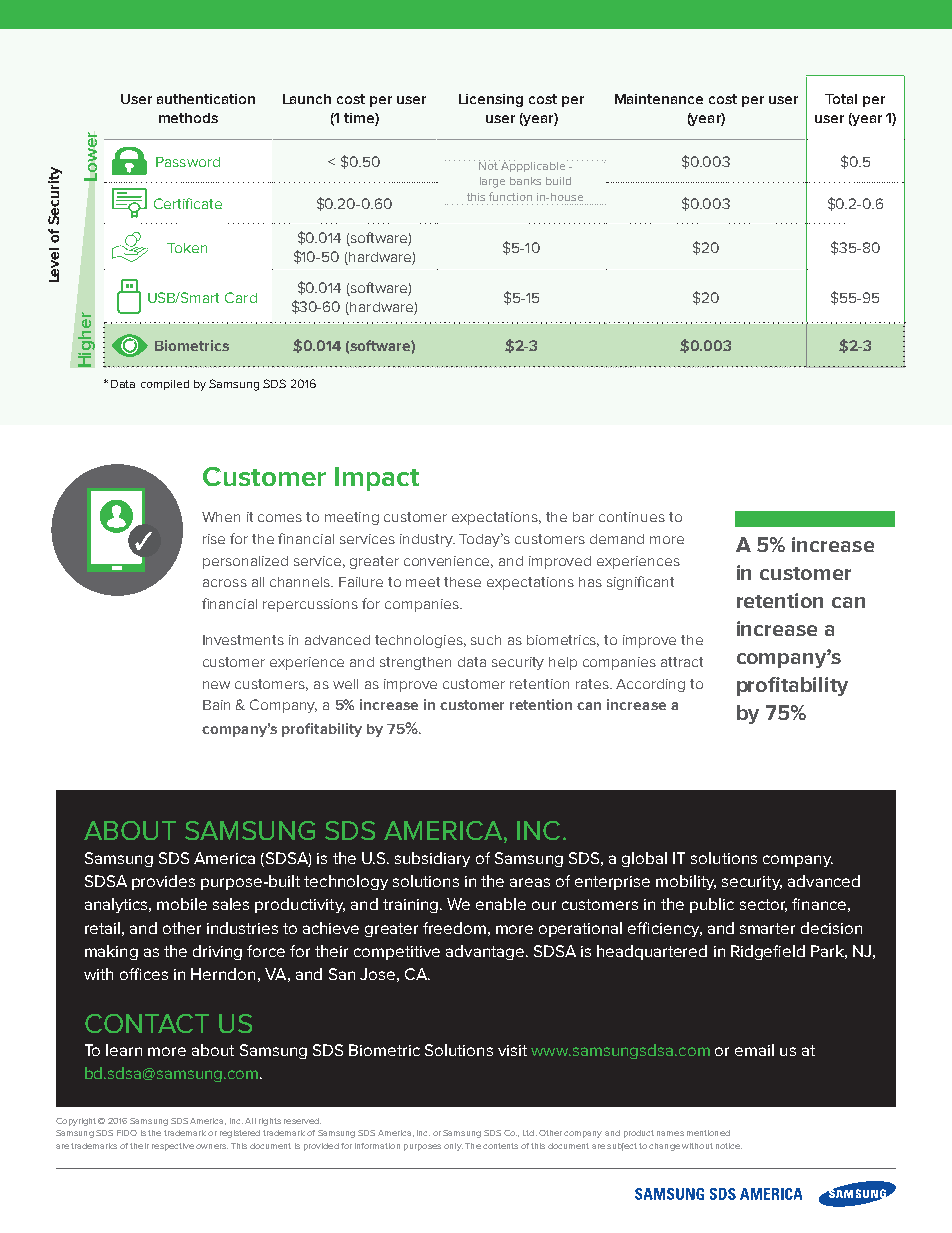 The width and height of the screenshot is (952, 1233). I want to click on continues, so click(632, 517).
